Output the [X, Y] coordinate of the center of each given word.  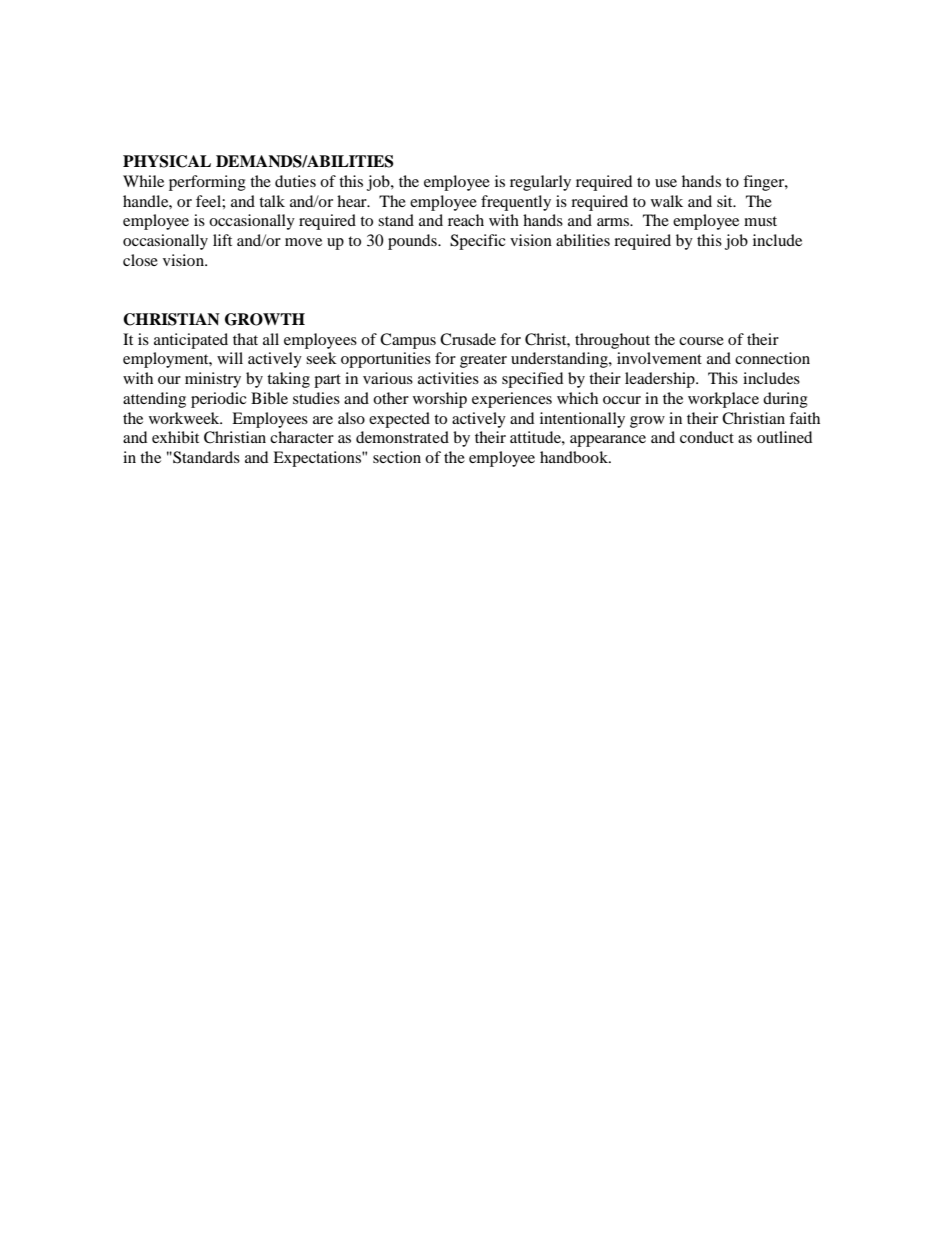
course [701, 341]
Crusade [468, 339]
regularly [540, 183]
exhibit [175, 437]
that [245, 339]
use [666, 183]
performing [207, 183]
